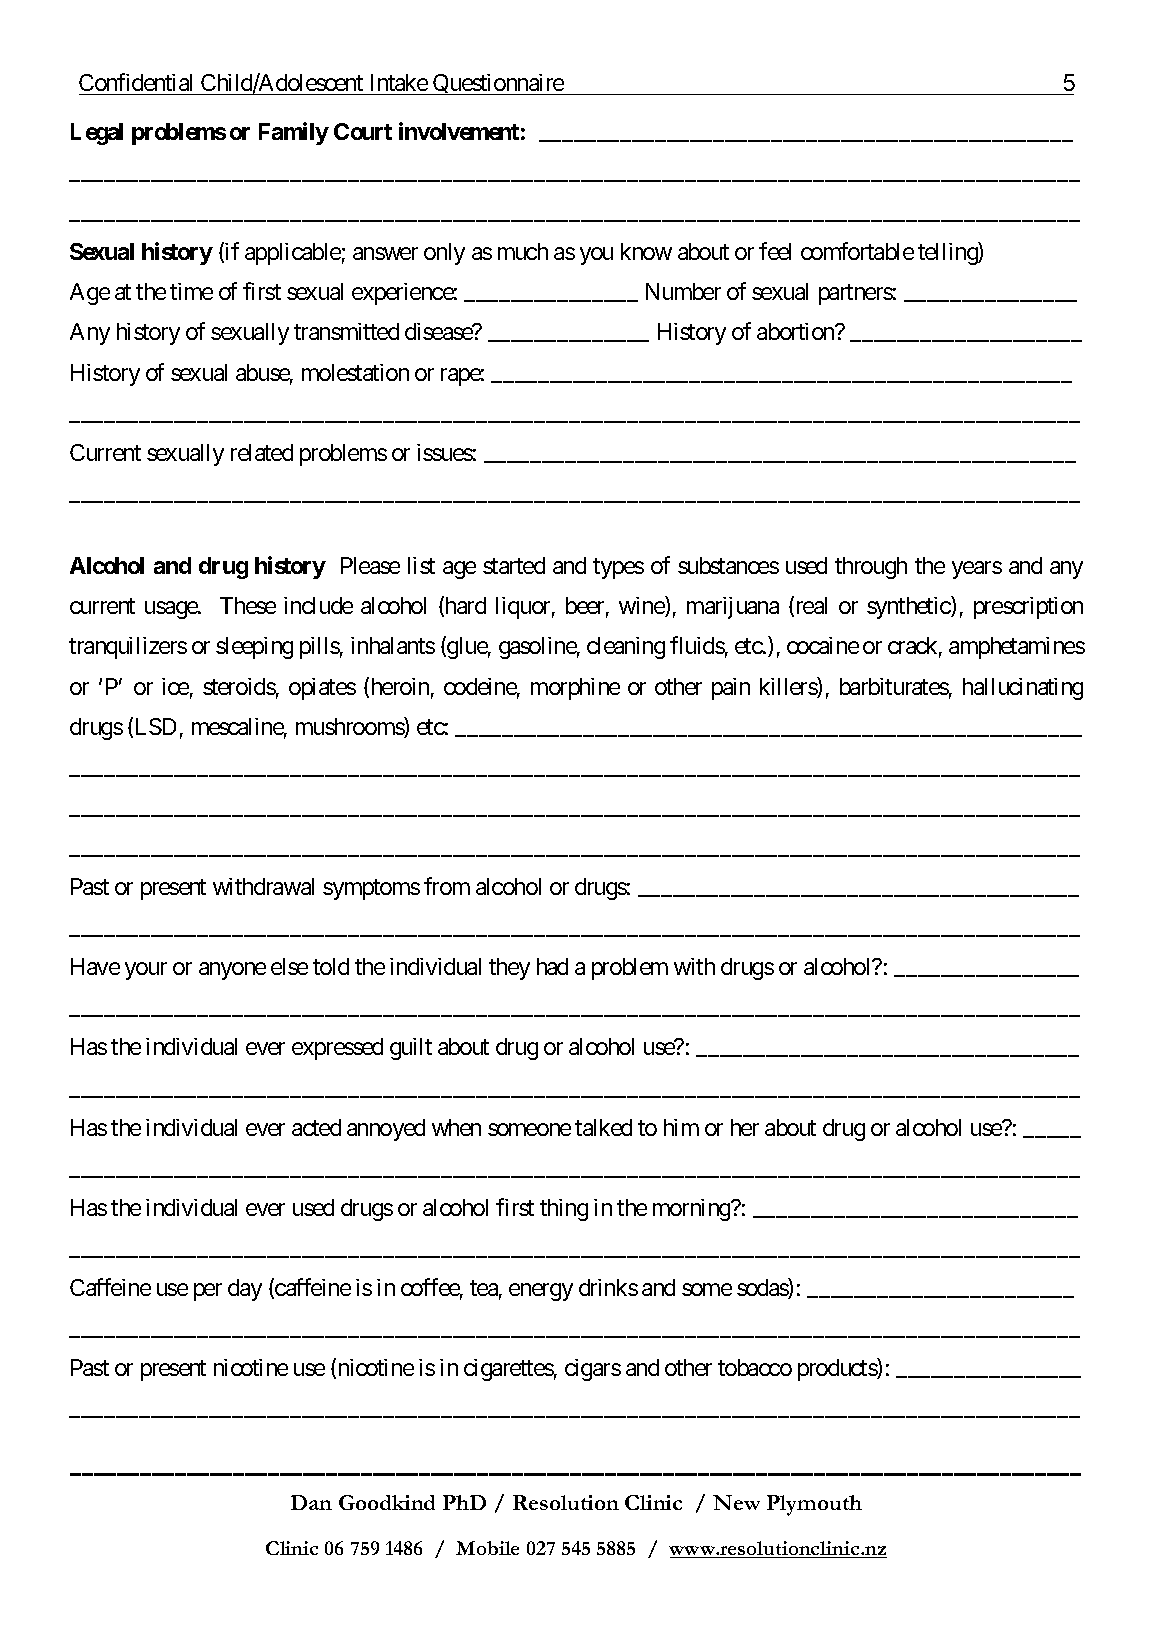  What do you see at coordinates (262, 452) in the screenshot?
I see `related` at bounding box center [262, 452].
